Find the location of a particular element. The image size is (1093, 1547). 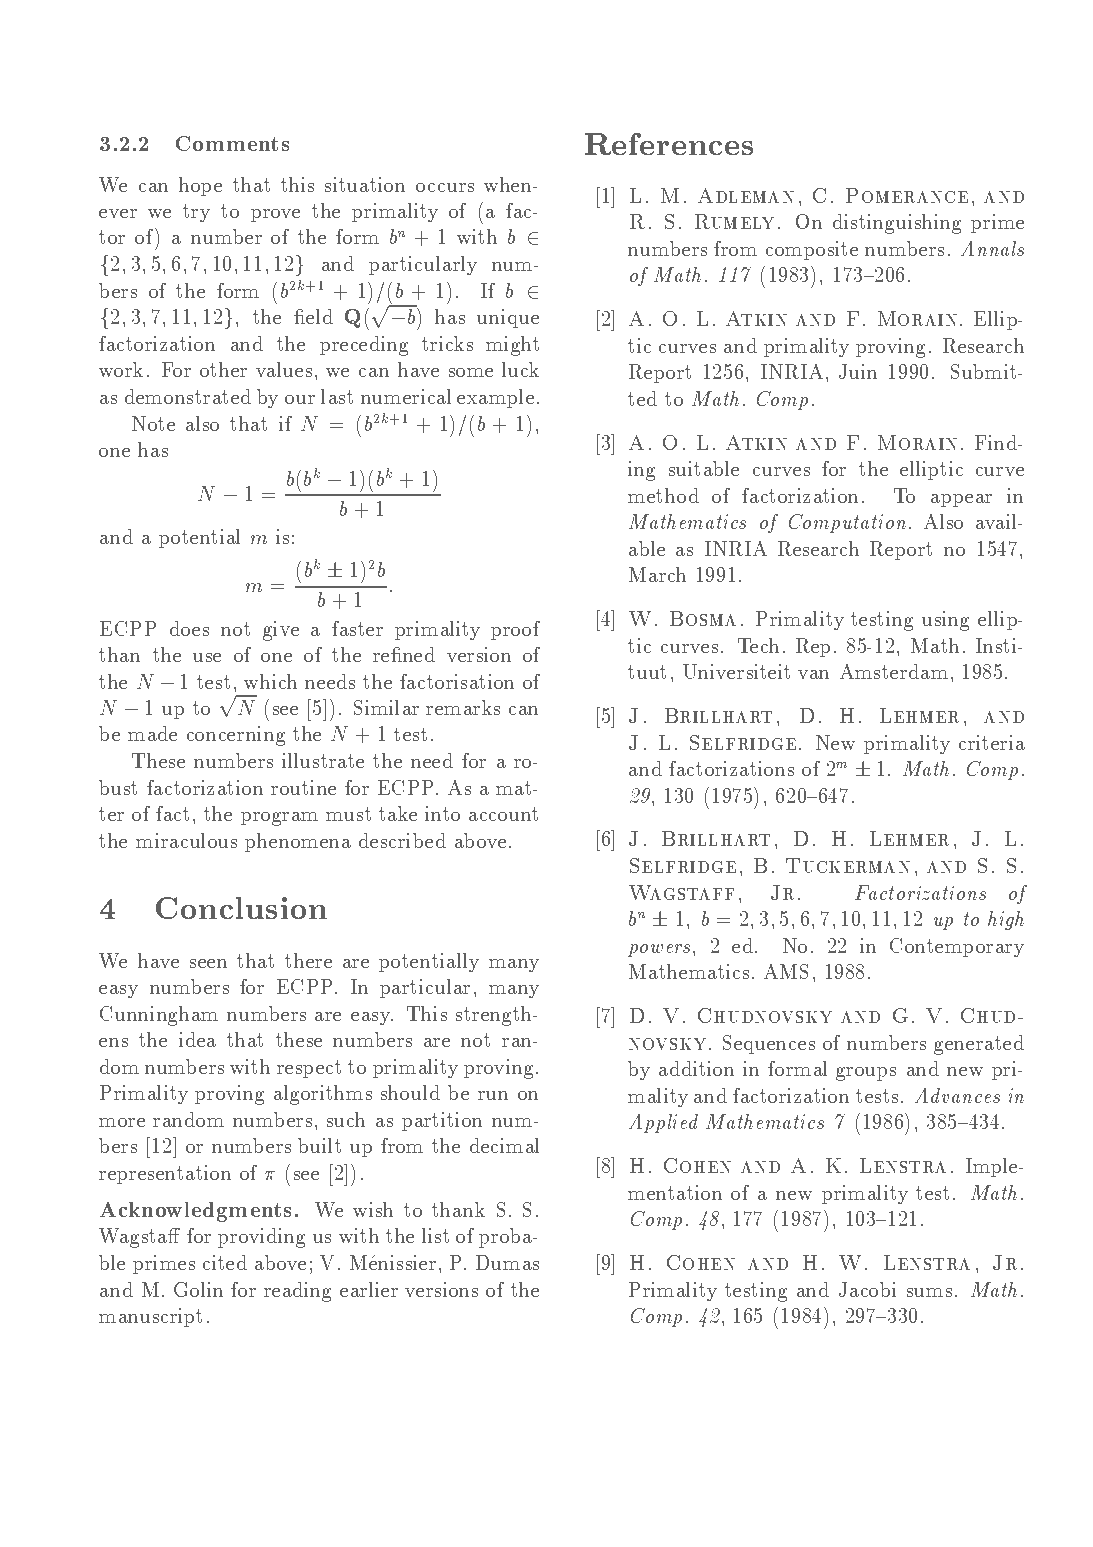

concerning is located at coordinates (236, 736).
